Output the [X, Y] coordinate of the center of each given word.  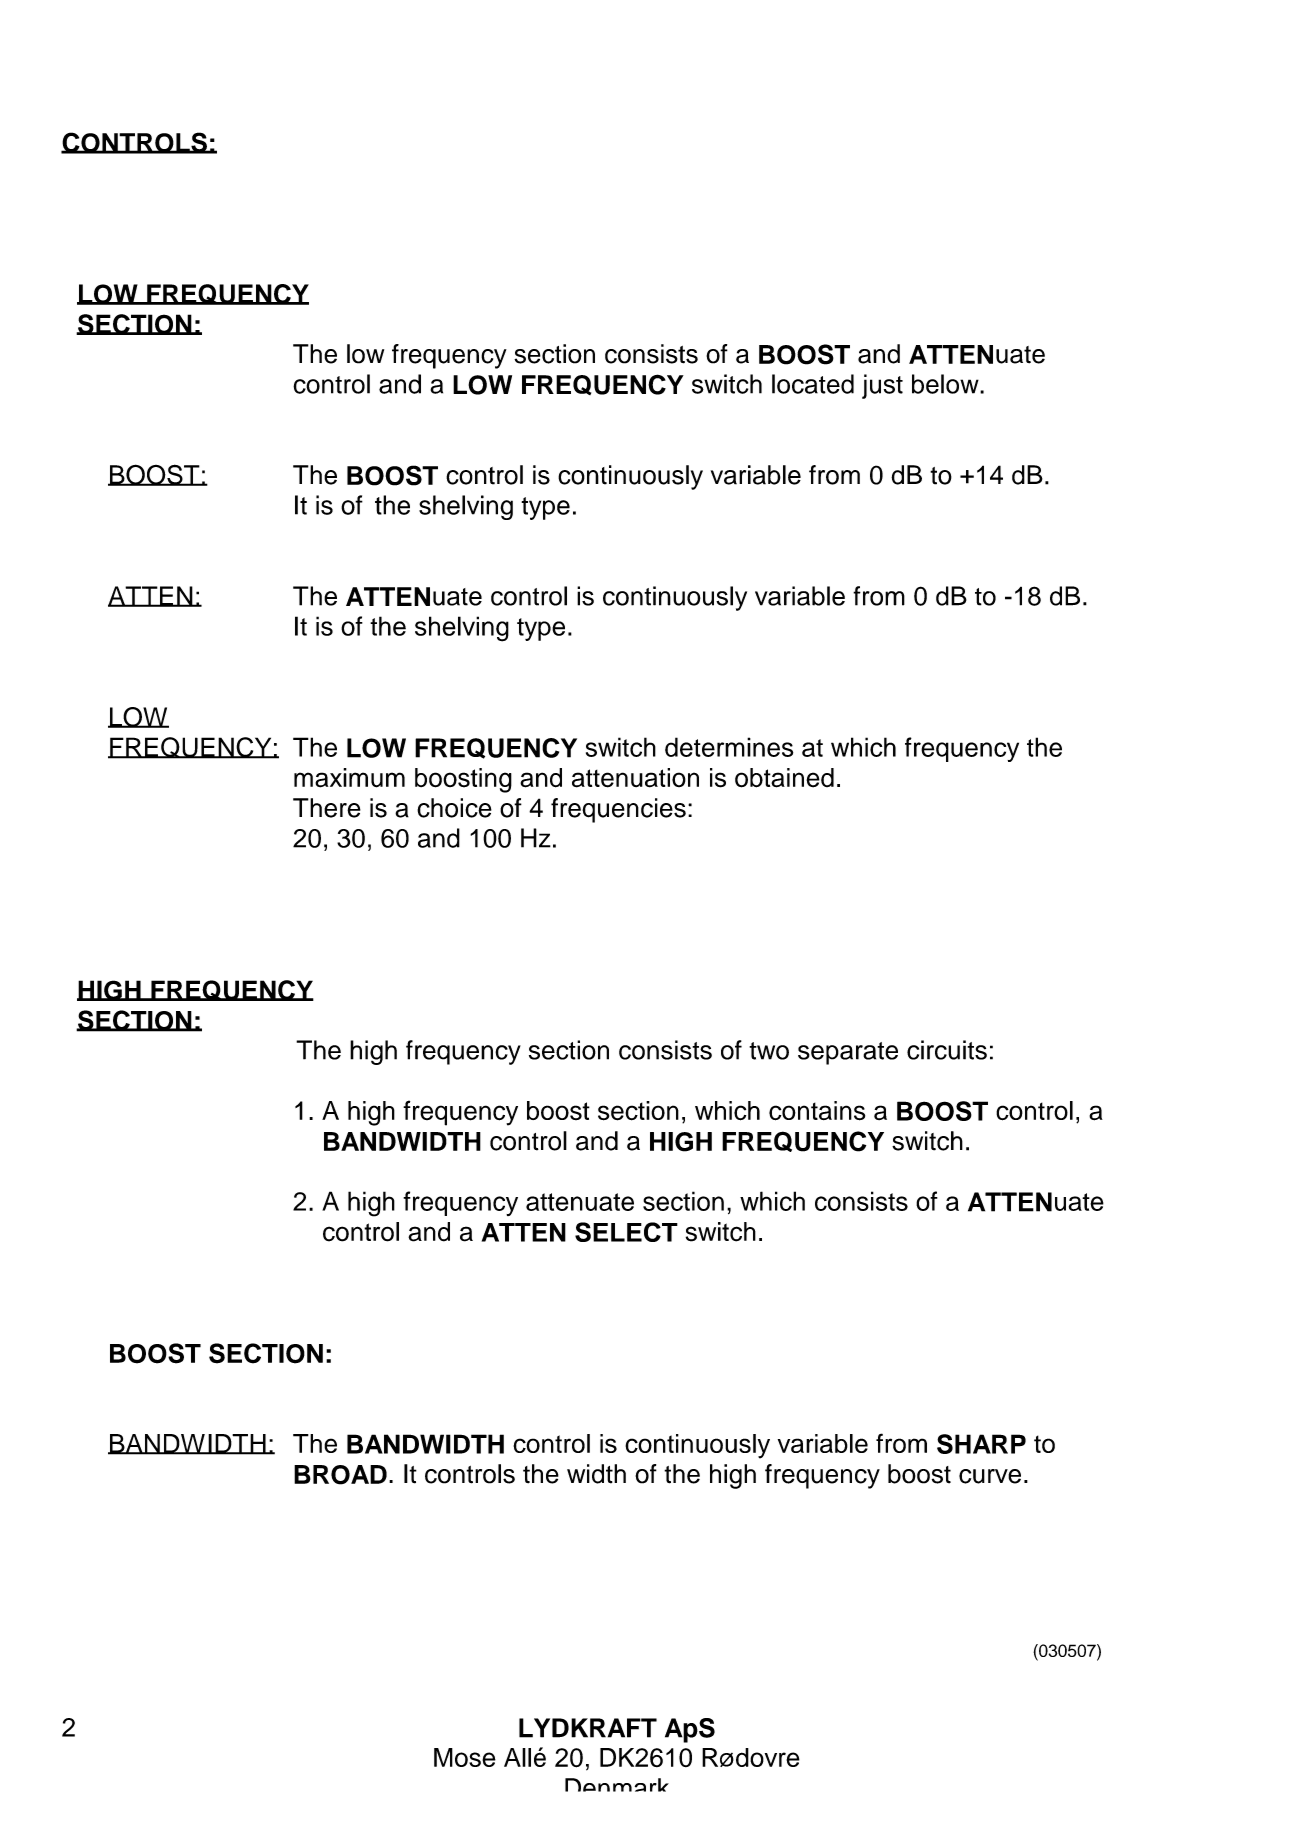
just [882, 386]
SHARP [981, 1444]
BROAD [340, 1475]
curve [990, 1476]
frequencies [618, 810]
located [813, 384]
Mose [465, 1757]
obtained [784, 778]
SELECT [626, 1232]
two [769, 1051]
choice [454, 808]
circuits [947, 1050]
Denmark [617, 1785]
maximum [349, 778]
